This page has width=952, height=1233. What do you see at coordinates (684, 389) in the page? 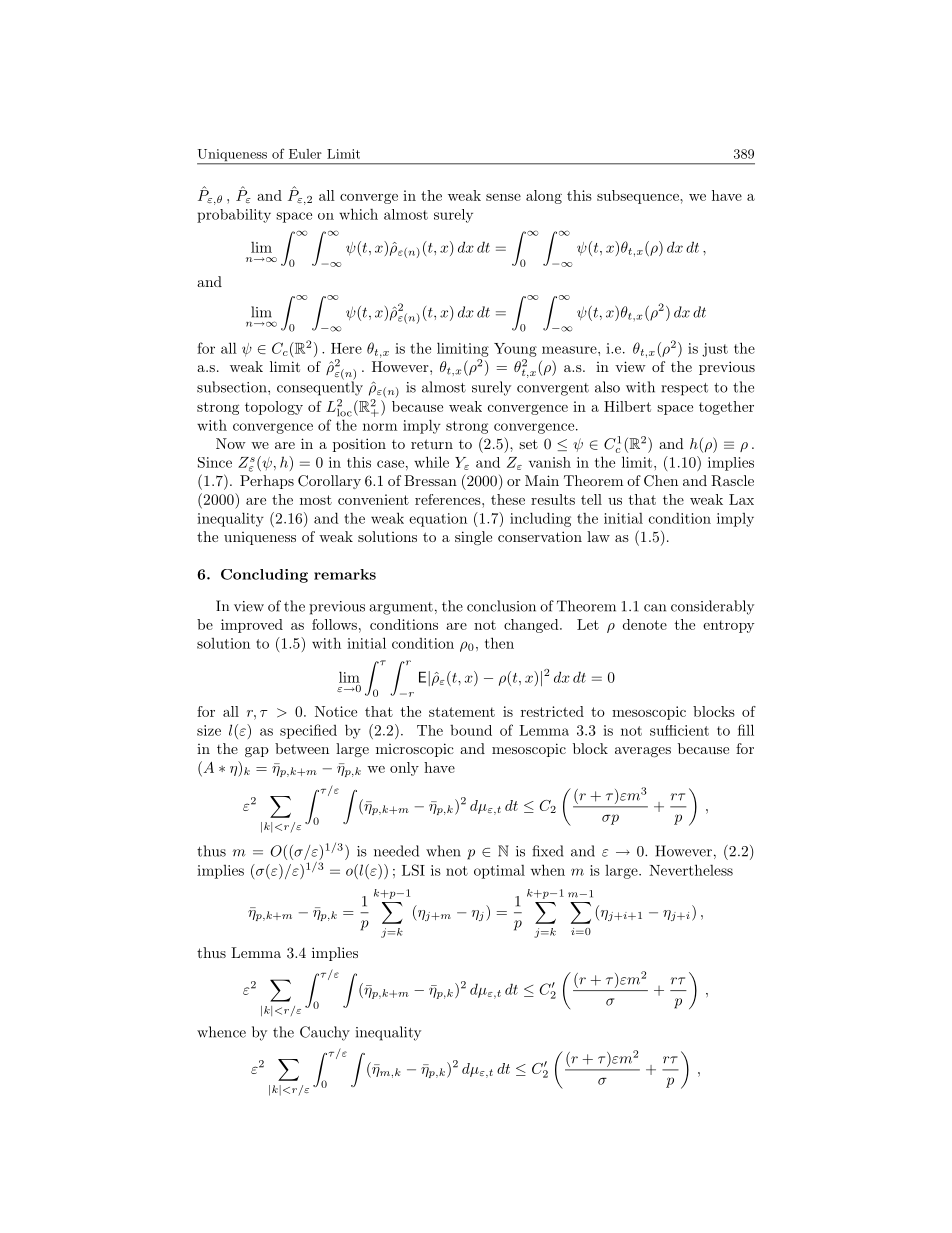
I see `respect` at bounding box center [684, 389].
